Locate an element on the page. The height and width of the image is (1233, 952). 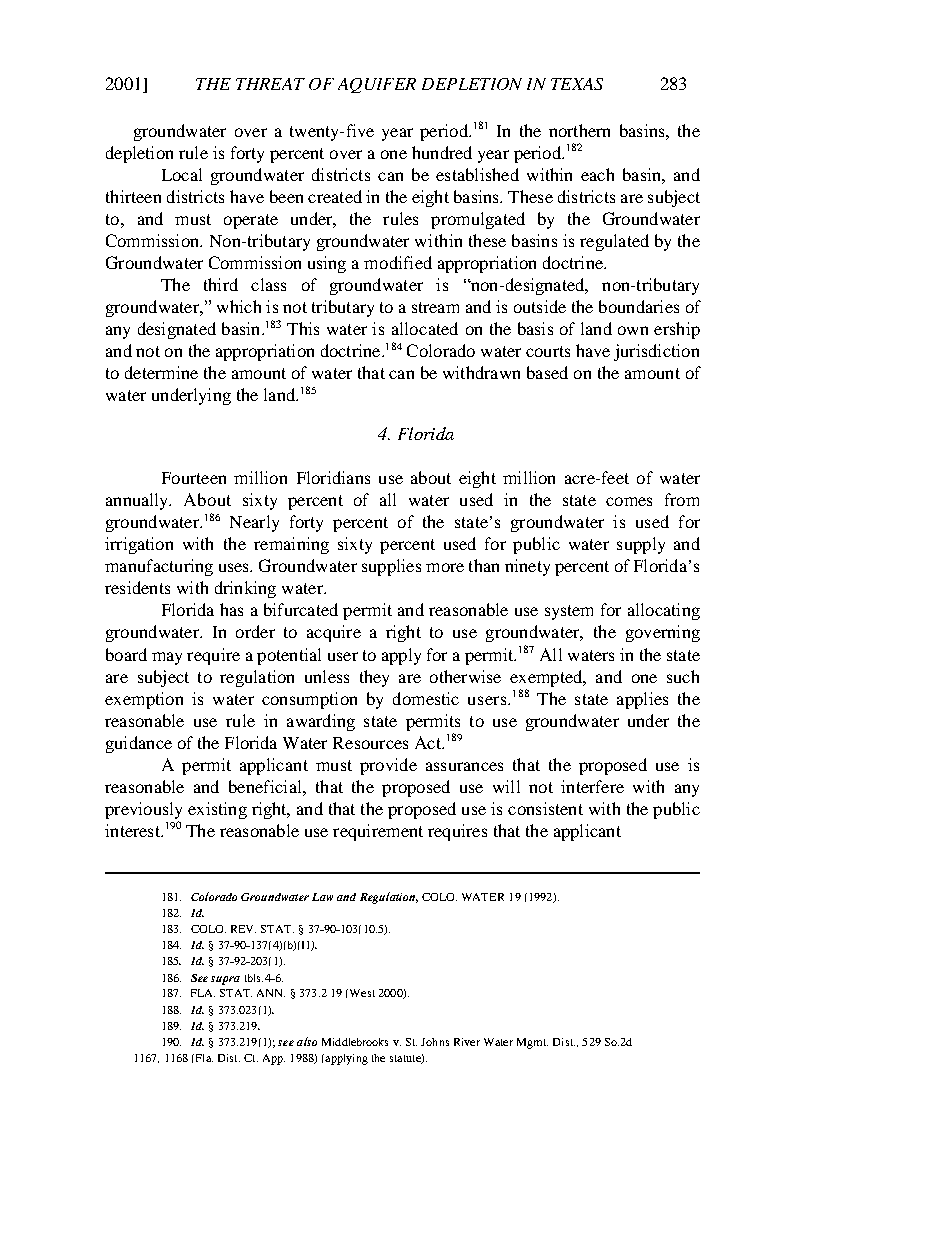
supplies is located at coordinates (391, 567).
